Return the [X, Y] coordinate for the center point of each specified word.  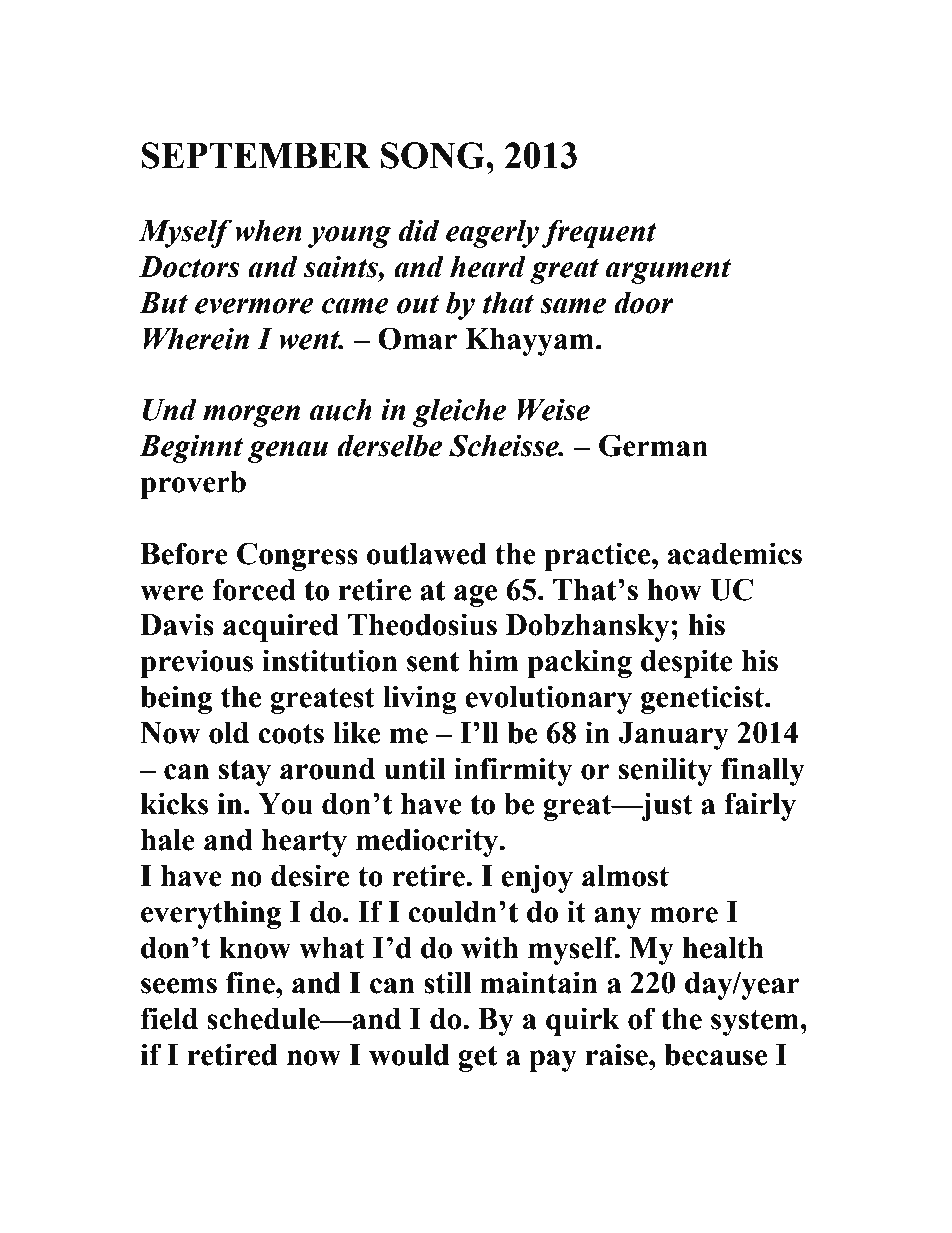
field [169, 1018]
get [477, 1058]
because [715, 1055]
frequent [599, 233]
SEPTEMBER [256, 155]
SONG [434, 155]
